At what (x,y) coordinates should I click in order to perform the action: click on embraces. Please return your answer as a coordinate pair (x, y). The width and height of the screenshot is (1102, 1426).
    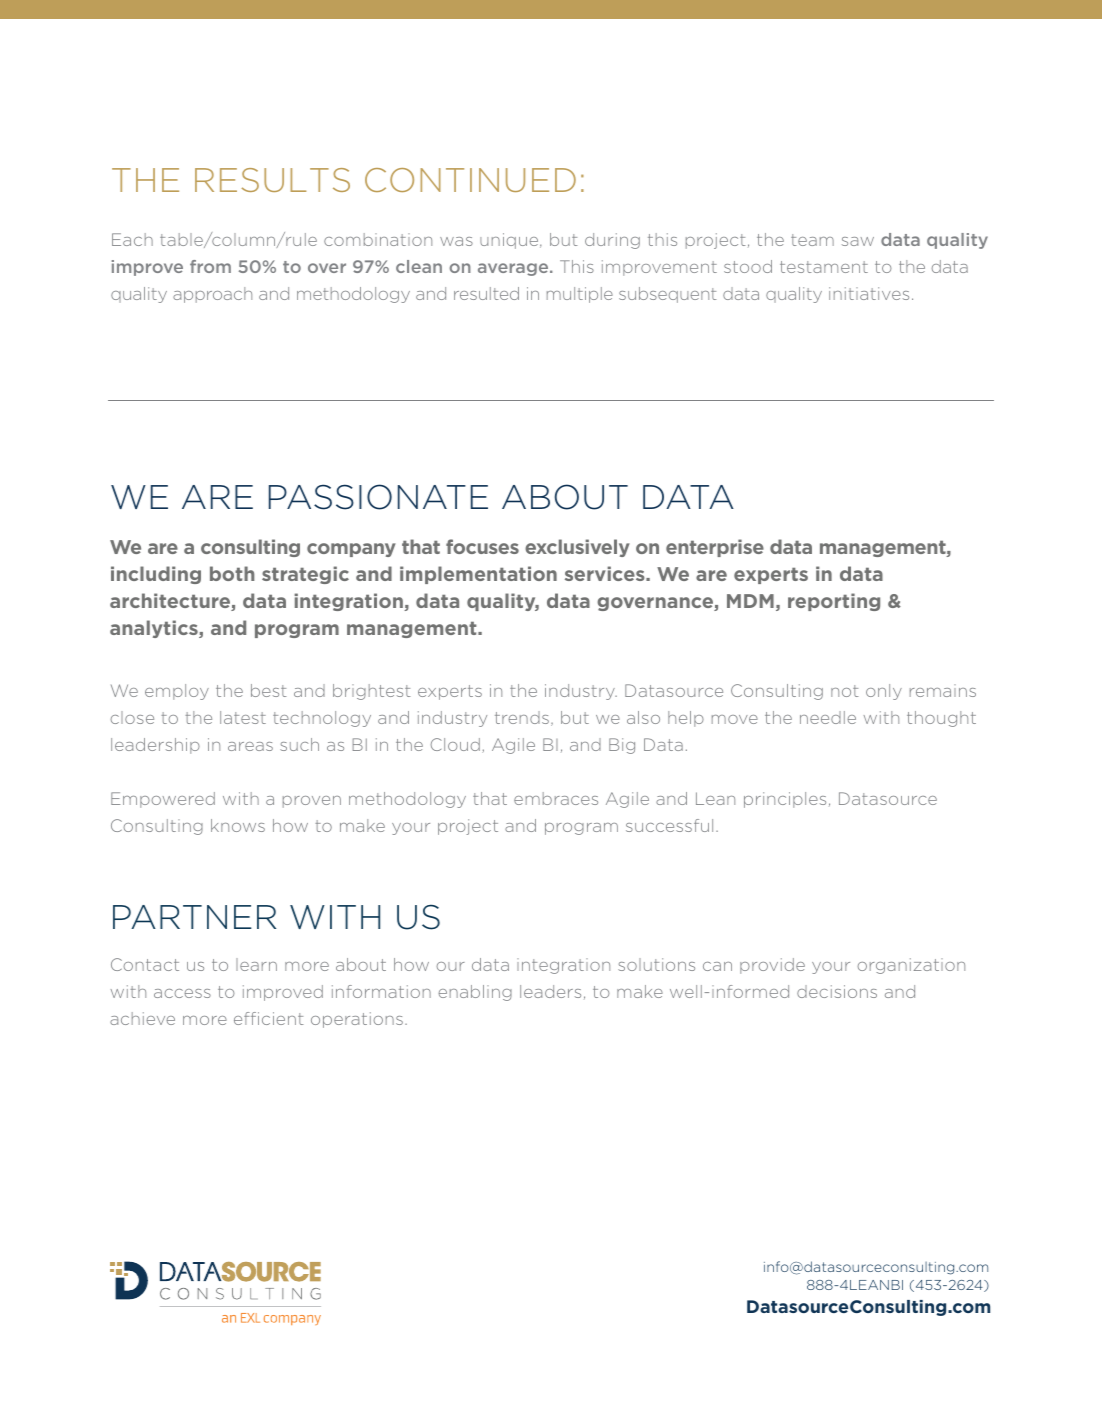
    Looking at the image, I should click on (556, 798).
